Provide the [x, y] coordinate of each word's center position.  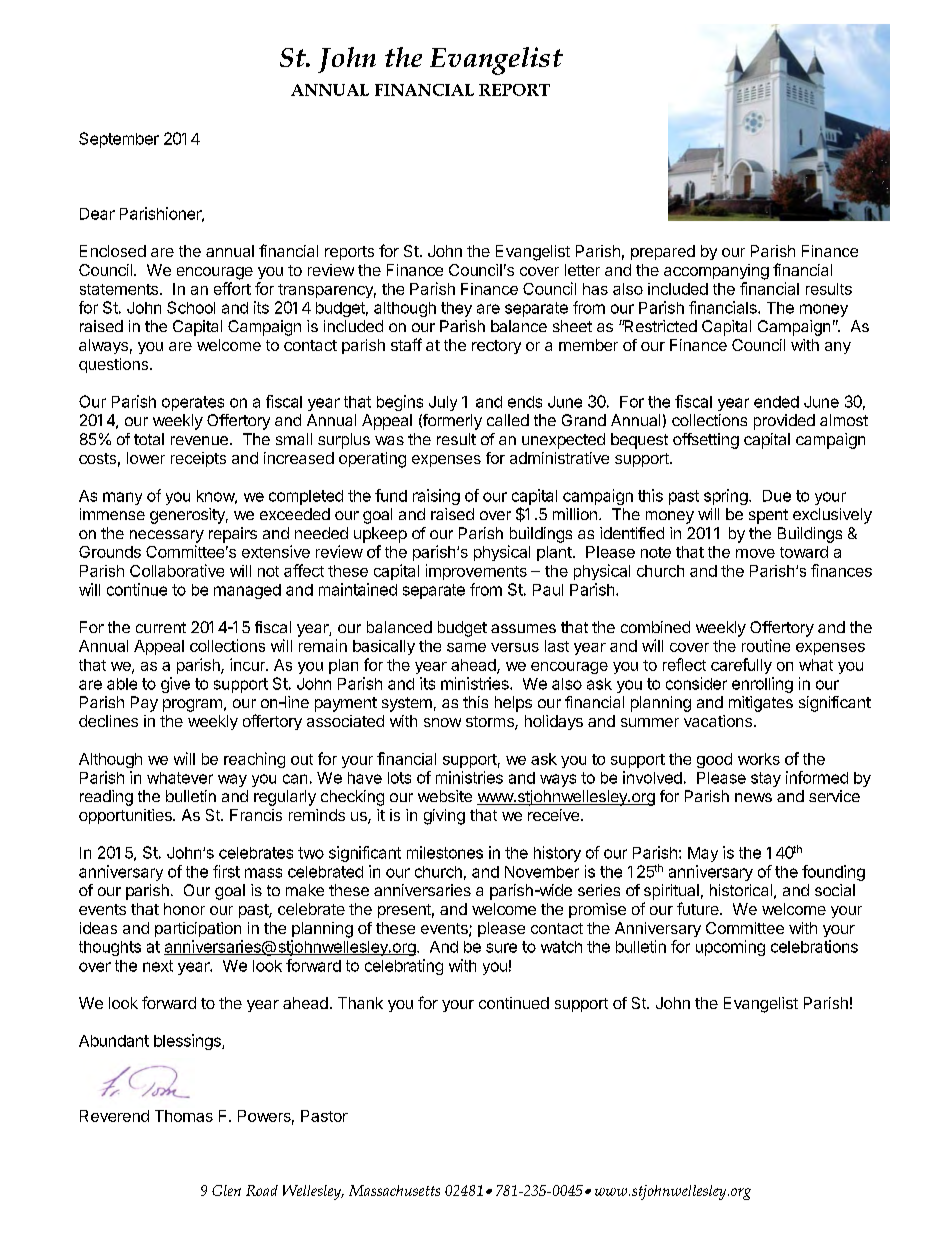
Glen [226, 1190]
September [119, 140]
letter [582, 270]
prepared [663, 252]
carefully [741, 666]
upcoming [730, 948]
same [466, 647]
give [175, 685]
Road [262, 1190]
